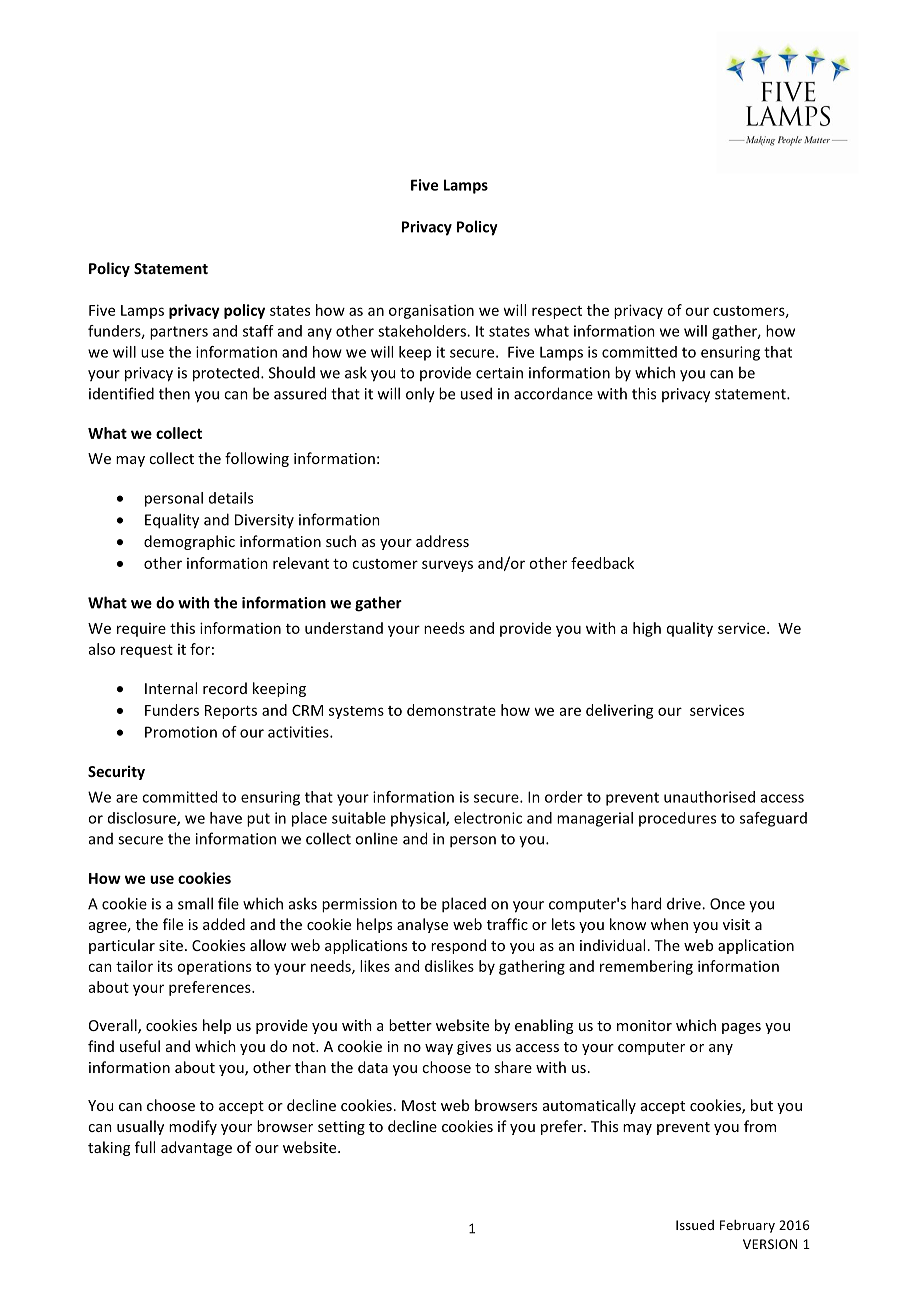  What do you see at coordinates (116, 772) in the image?
I see `Security` at bounding box center [116, 772].
